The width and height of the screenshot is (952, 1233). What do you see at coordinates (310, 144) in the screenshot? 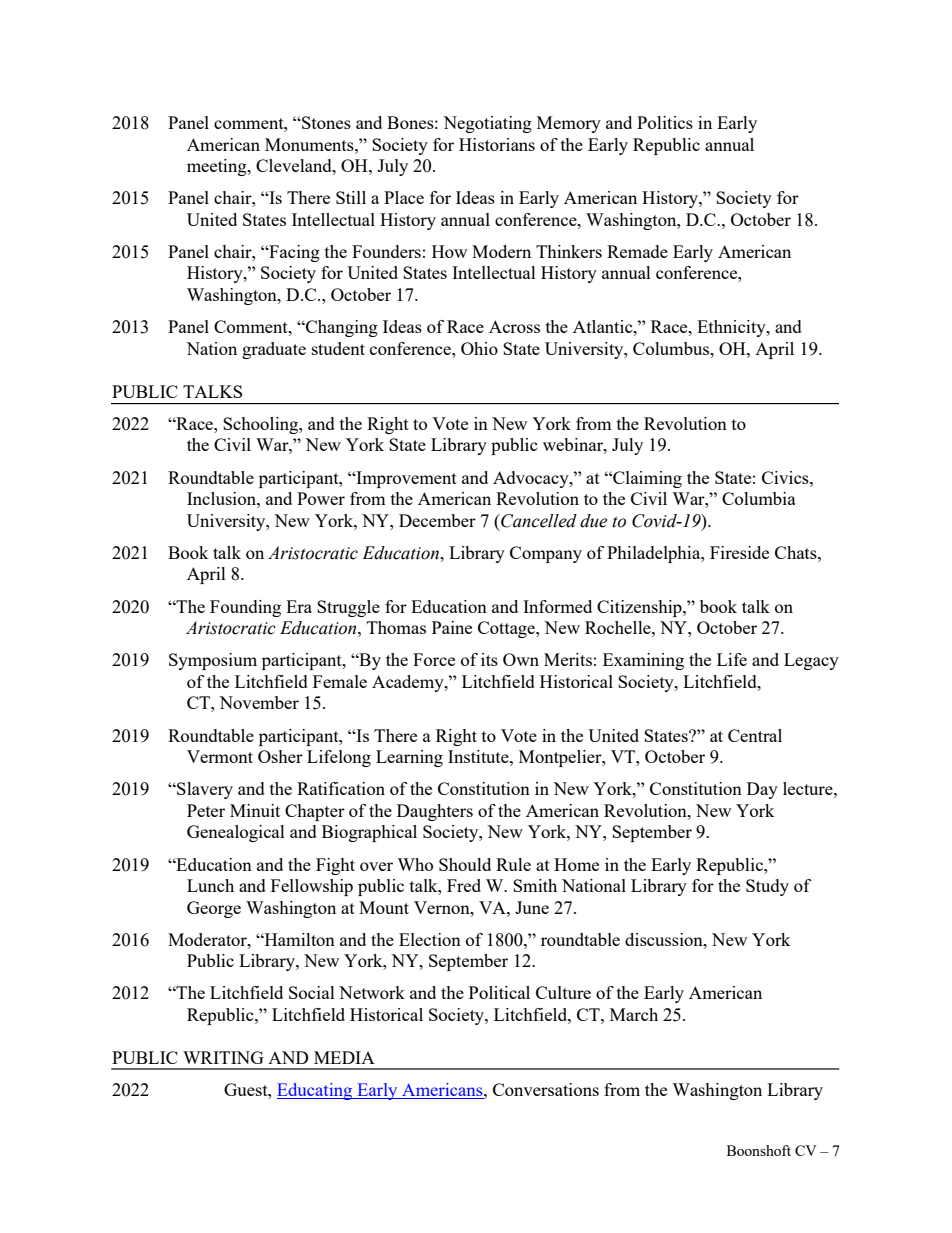
I see `Monuments` at bounding box center [310, 144].
